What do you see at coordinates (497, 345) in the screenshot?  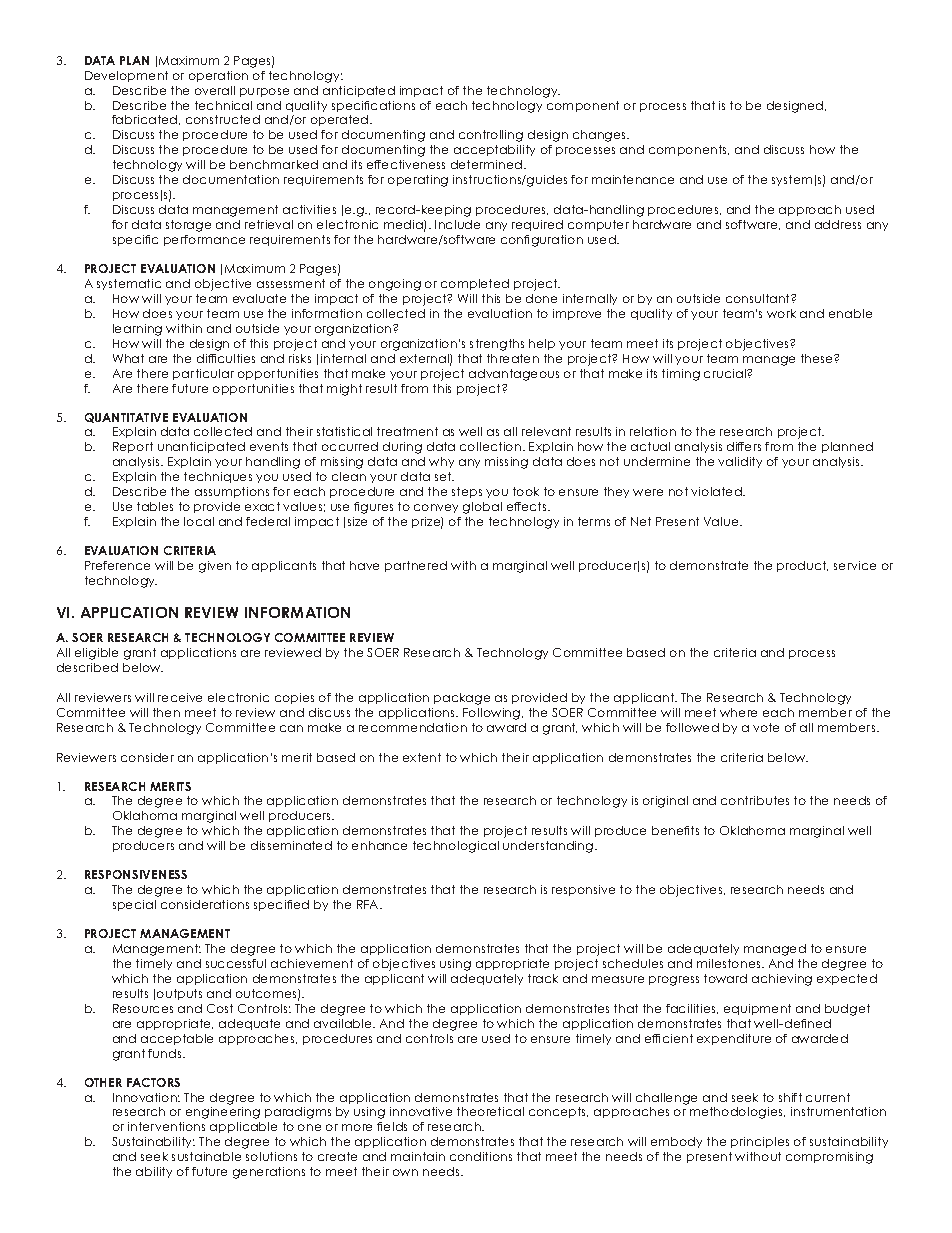 I see `strengths` at bounding box center [497, 345].
